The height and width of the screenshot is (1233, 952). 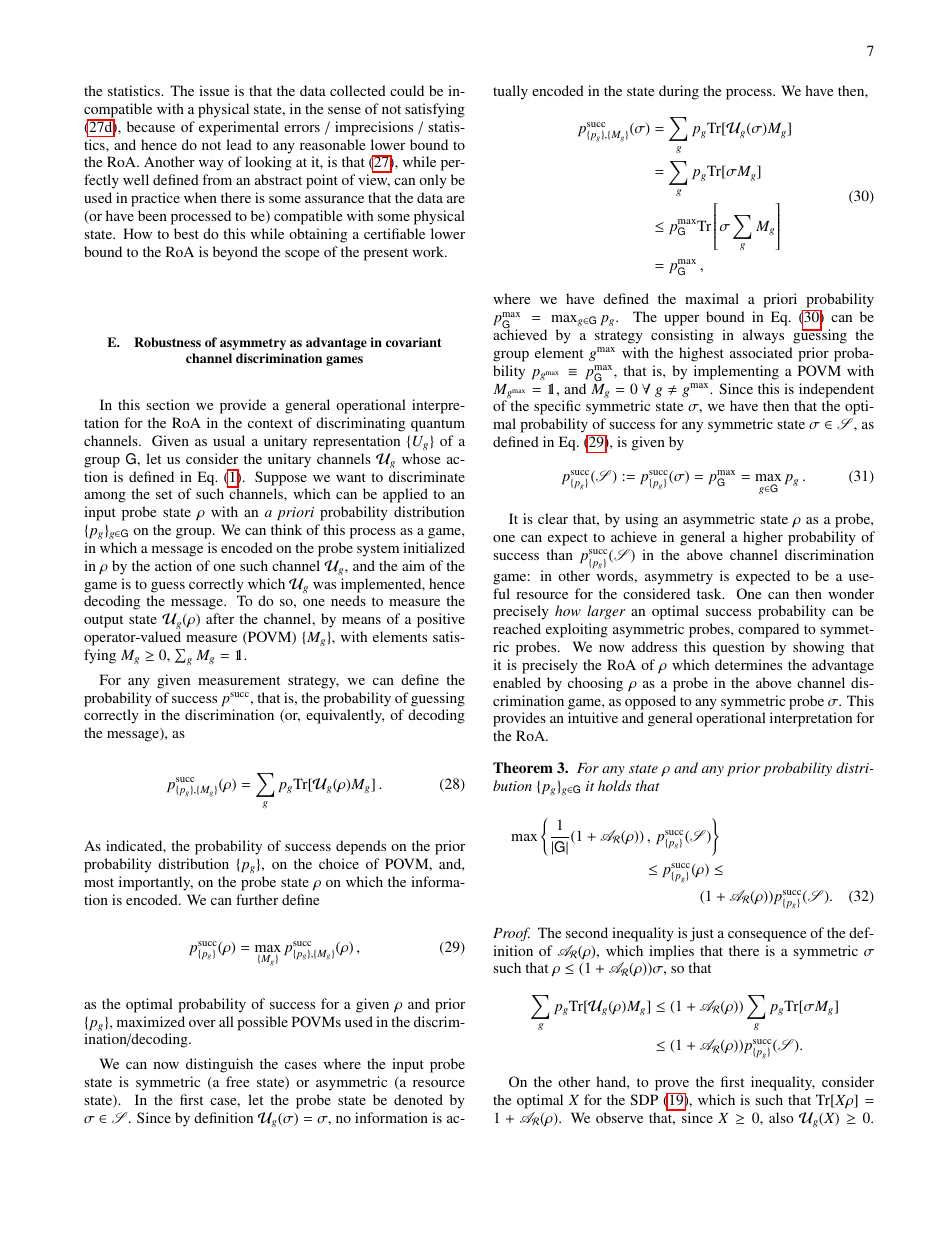 What do you see at coordinates (768, 630) in the screenshot?
I see `compared` at bounding box center [768, 630].
